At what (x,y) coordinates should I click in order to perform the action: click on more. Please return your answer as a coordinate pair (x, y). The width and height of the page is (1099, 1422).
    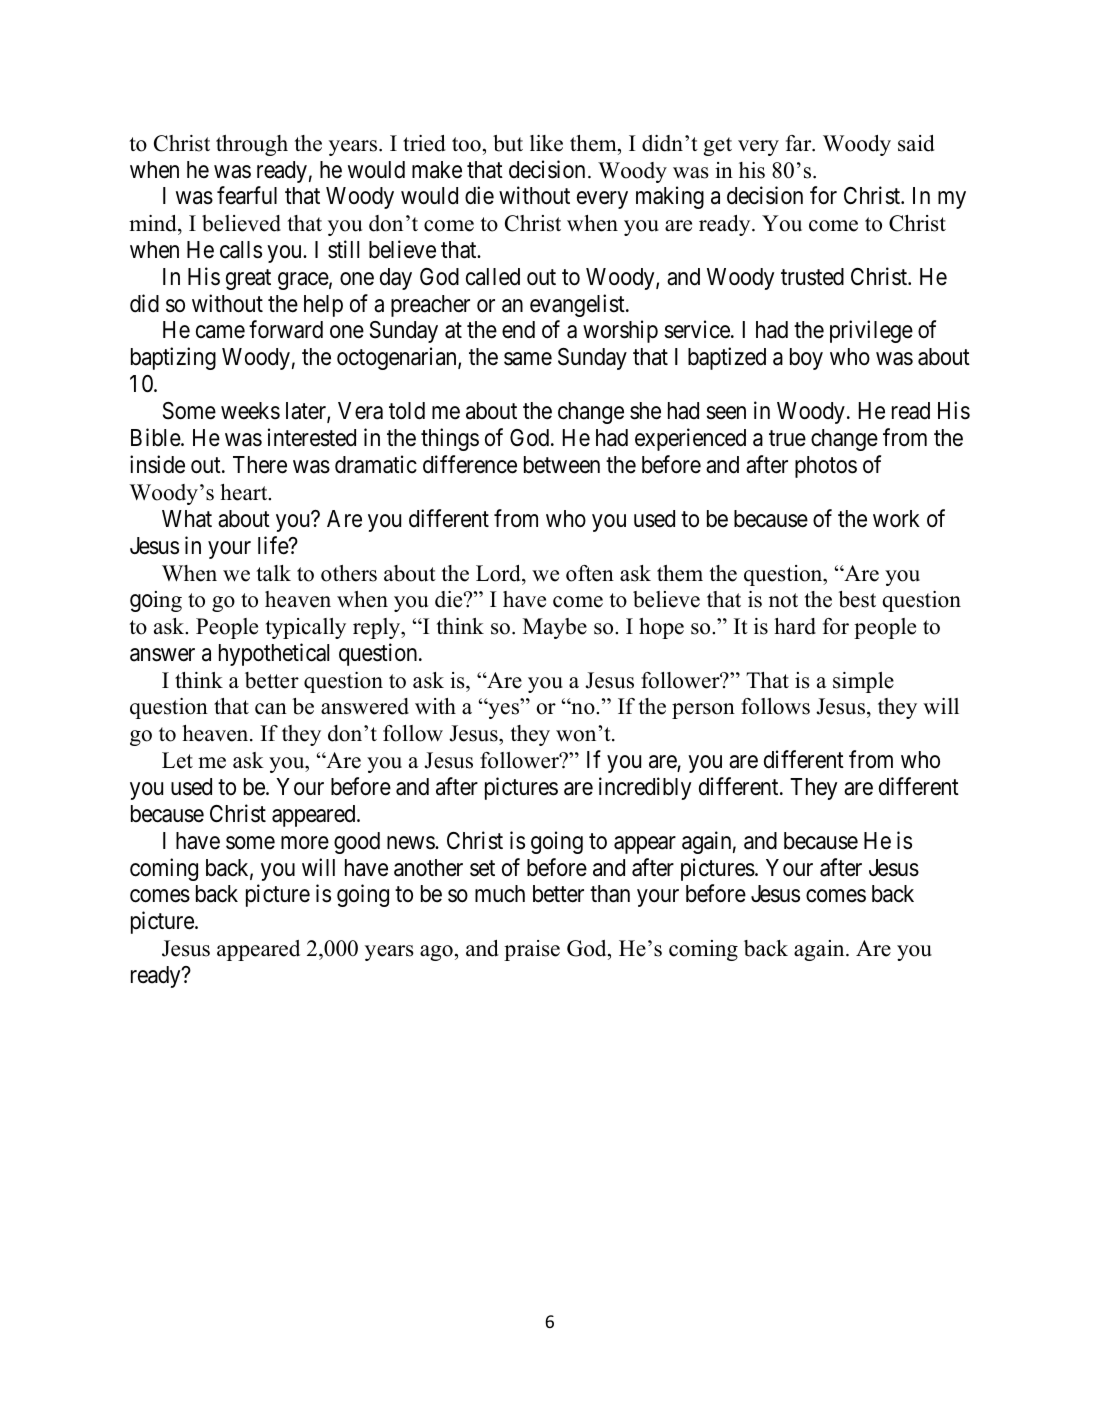
    Looking at the image, I should click on (305, 843).
